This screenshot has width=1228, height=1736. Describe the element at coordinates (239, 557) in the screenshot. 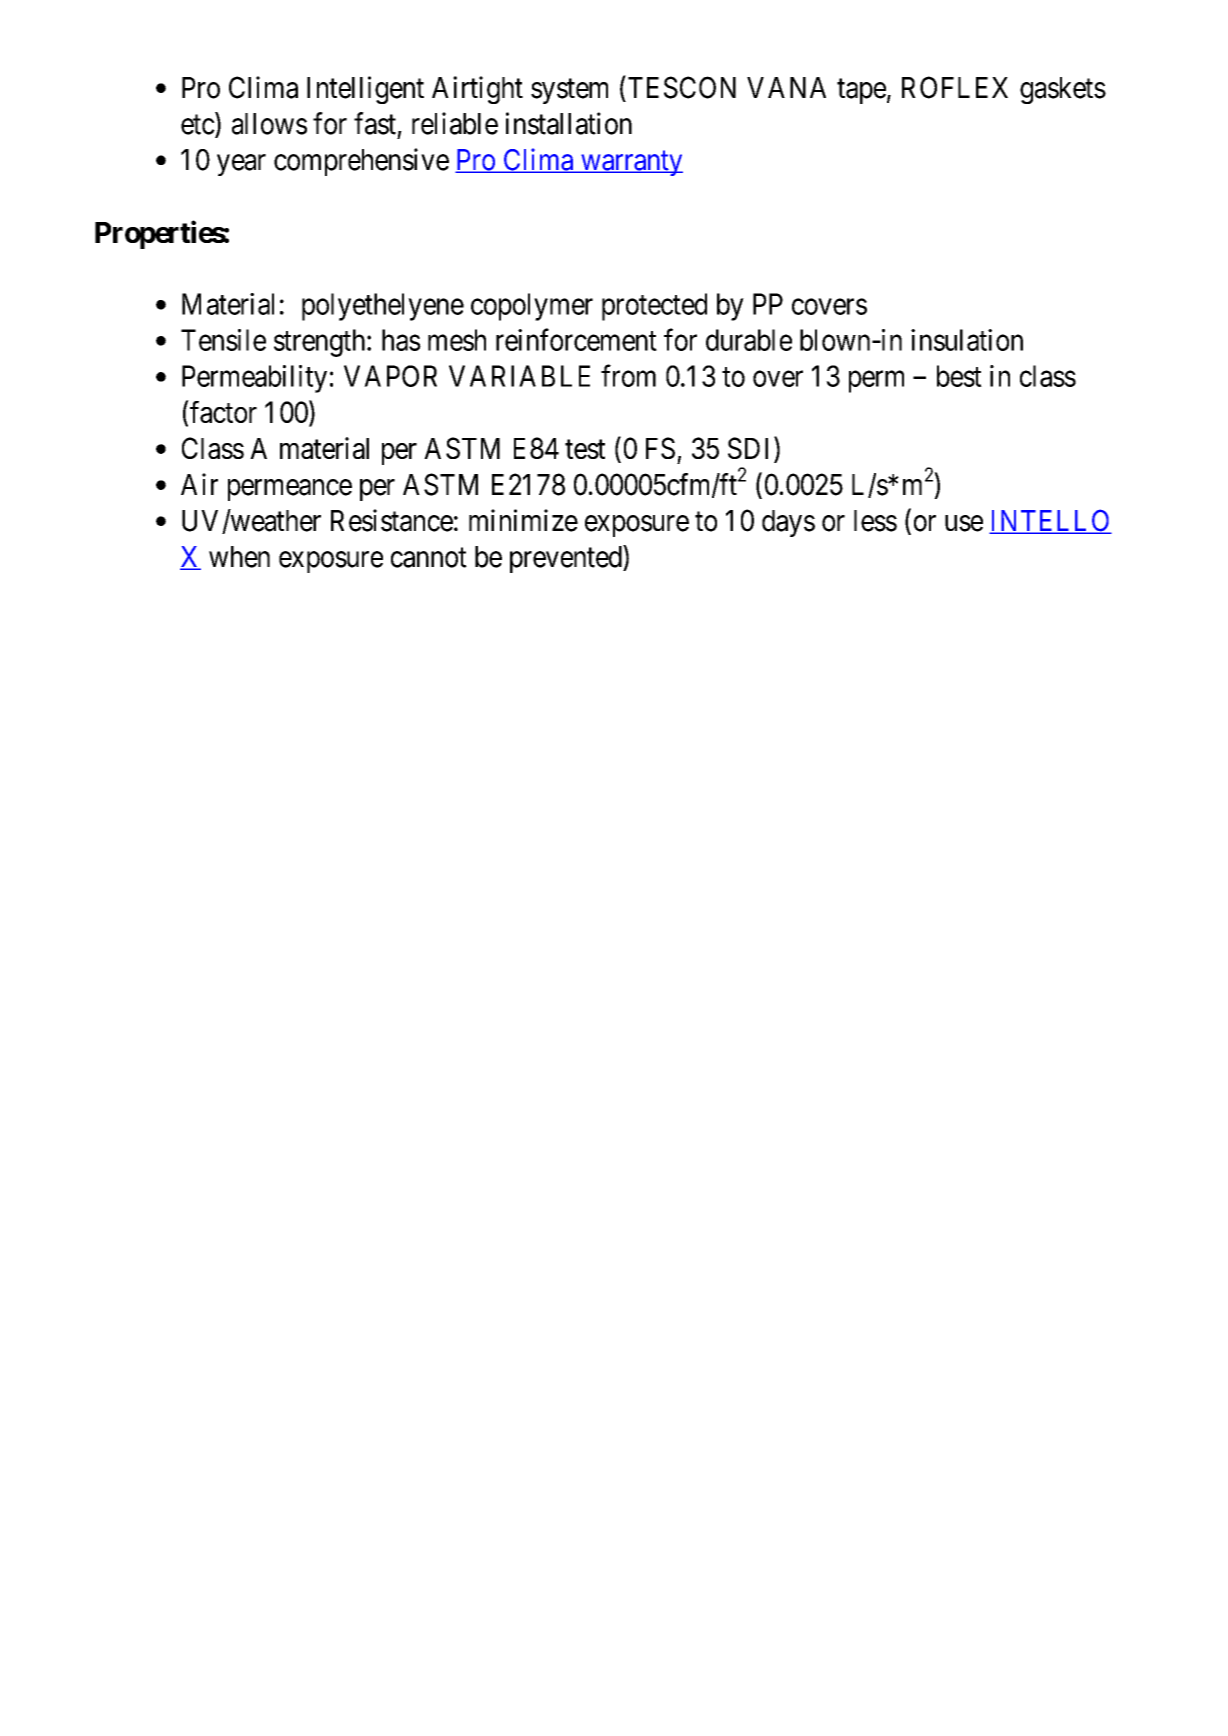

I see `when` at that location.
